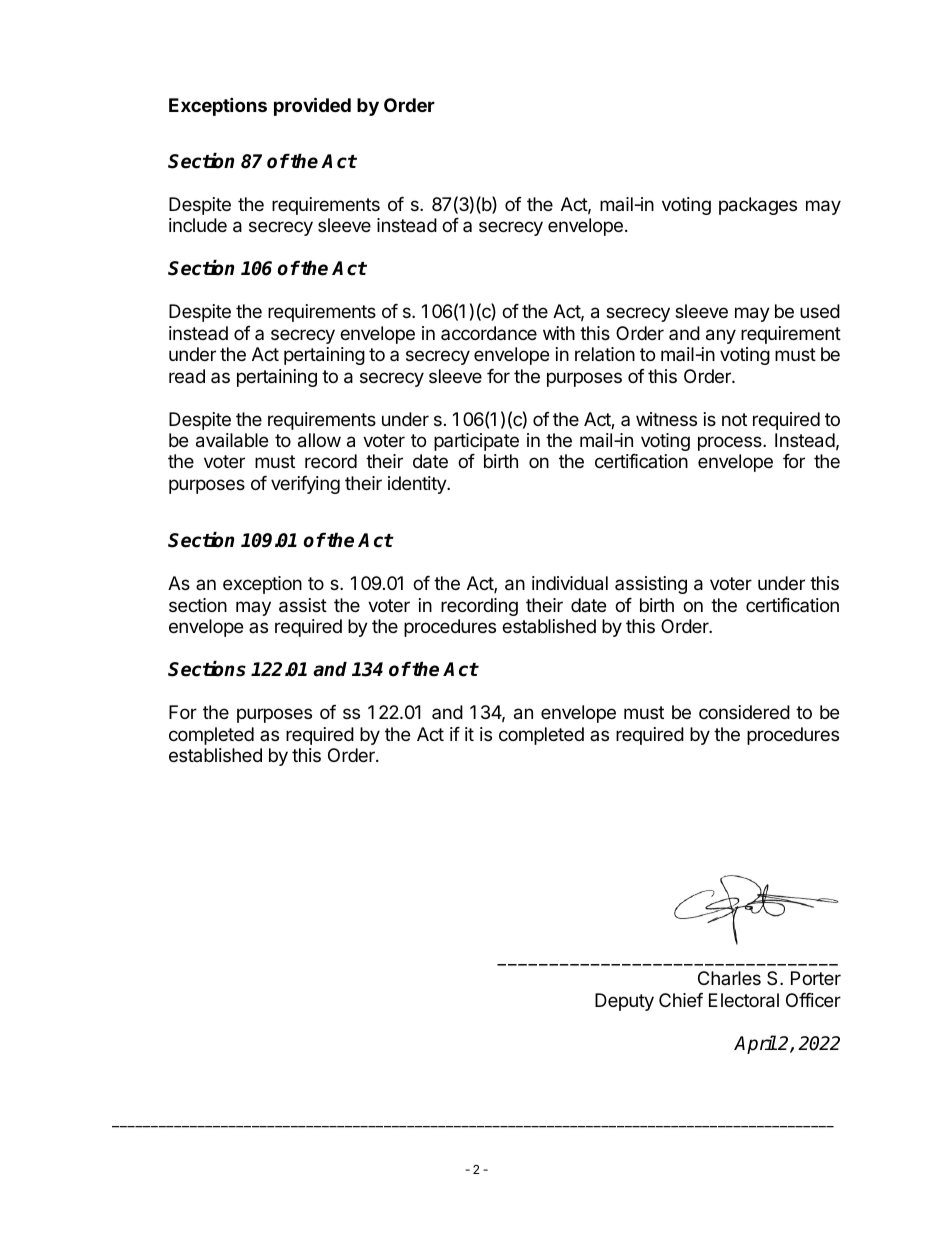  I want to click on verifying, so click(305, 485).
